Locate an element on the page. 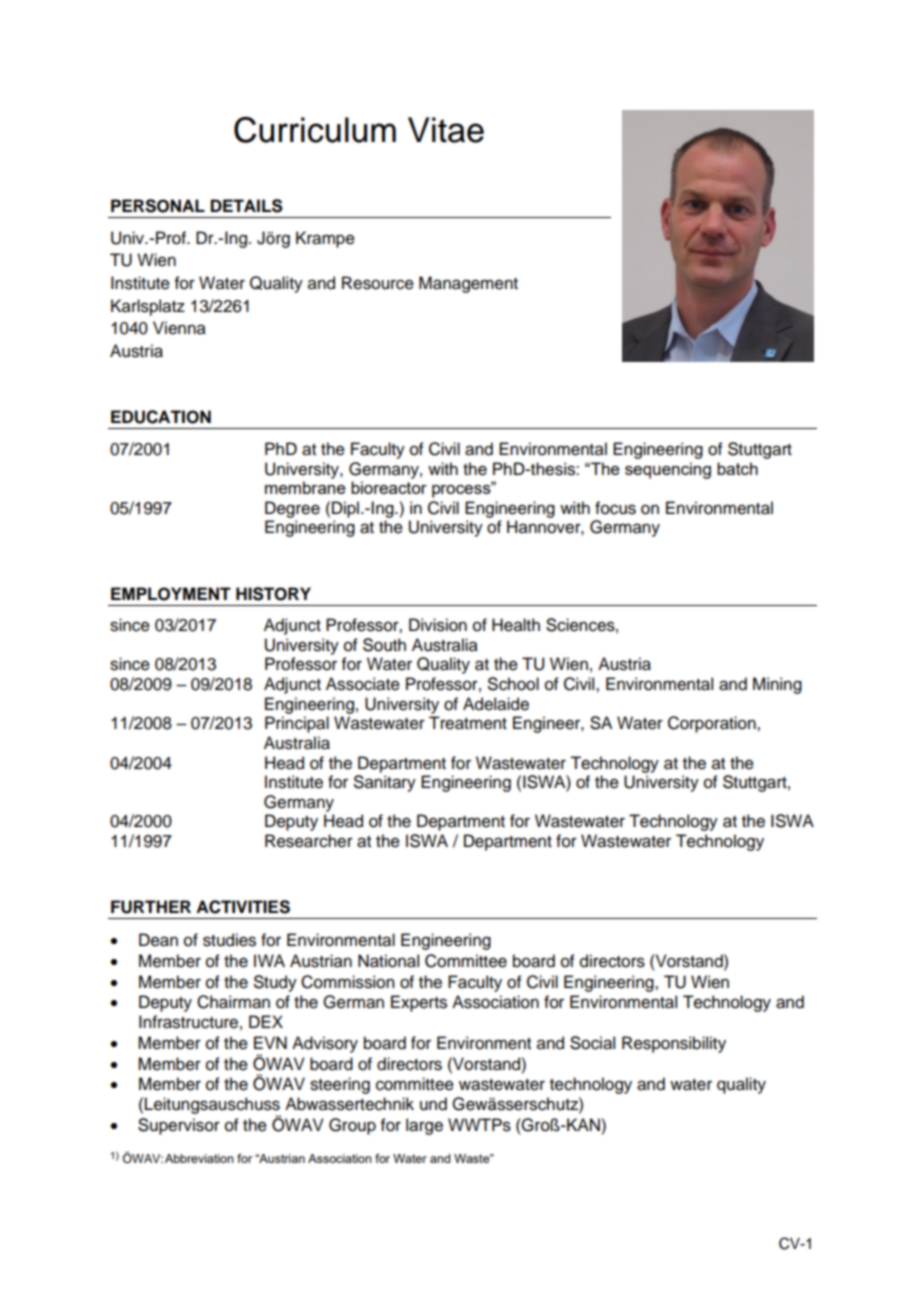 Image resolution: width=924 pixels, height=1308 pixels. Treatment is located at coordinates (468, 723).
